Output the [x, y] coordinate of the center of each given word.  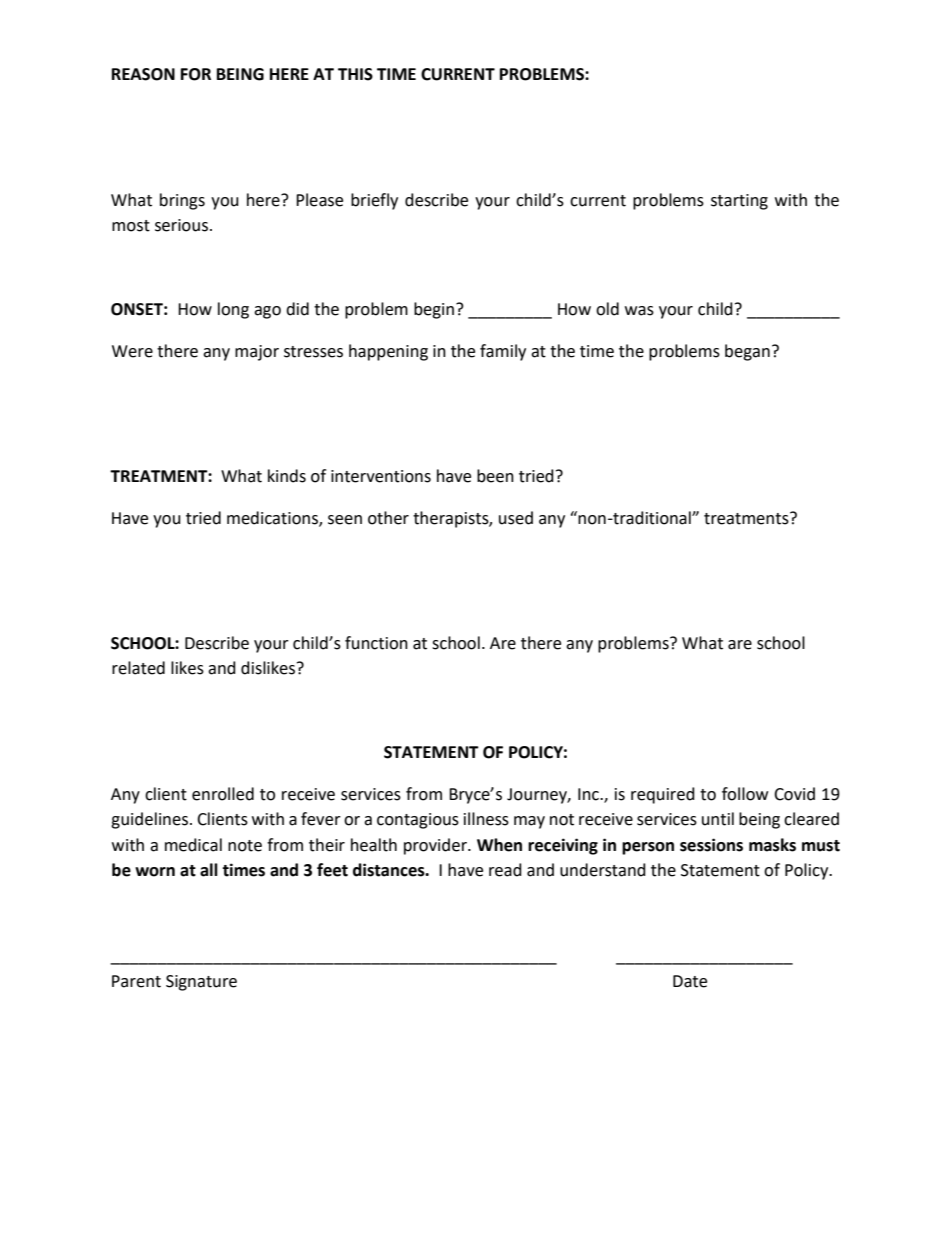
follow [745, 794]
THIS [355, 74]
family [503, 352]
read [505, 870]
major [257, 353]
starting [739, 202]
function [376, 643]
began [747, 352]
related [138, 668]
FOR [196, 74]
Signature [201, 983]
